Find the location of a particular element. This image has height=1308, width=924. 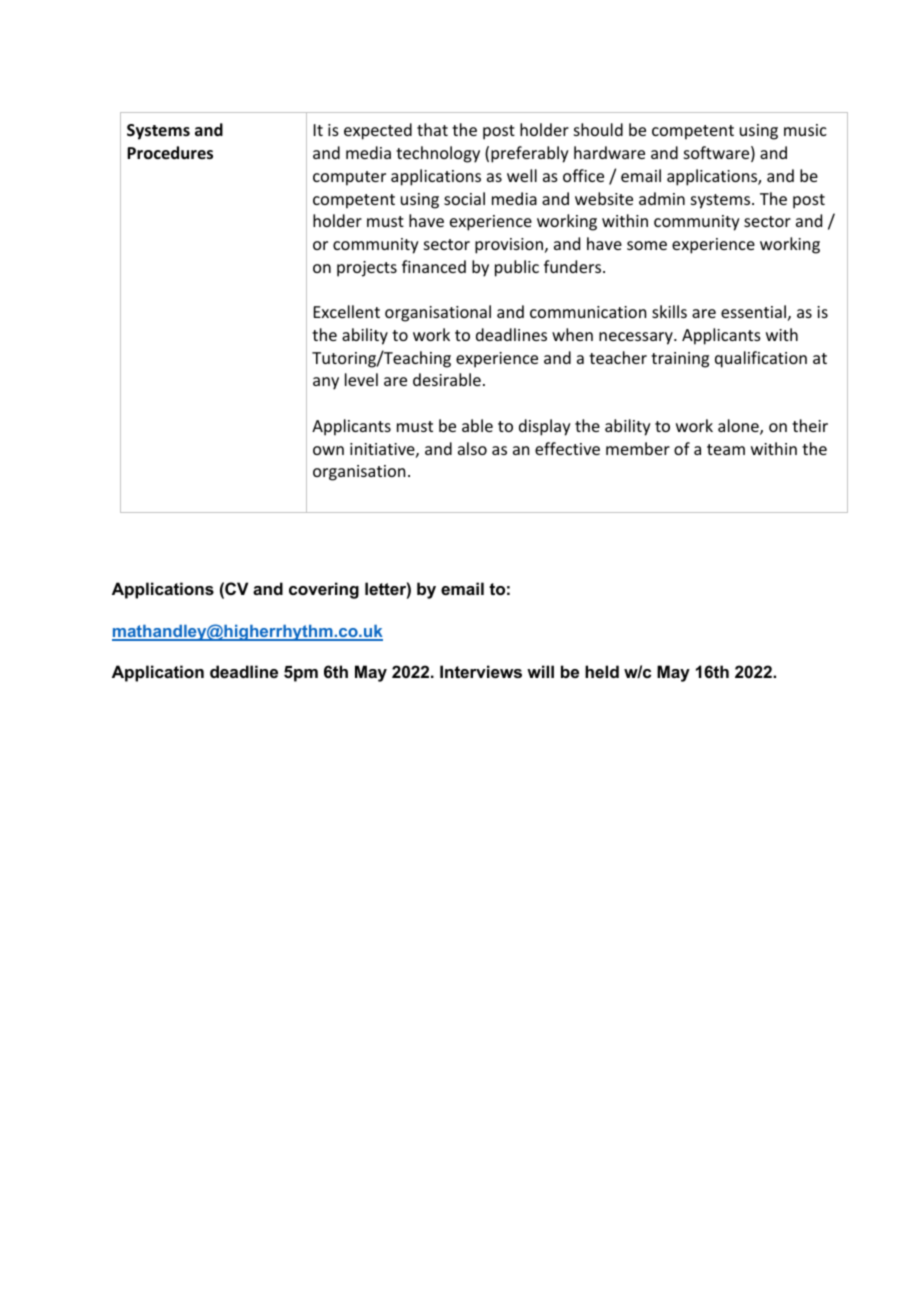

covering is located at coordinates (324, 590).
